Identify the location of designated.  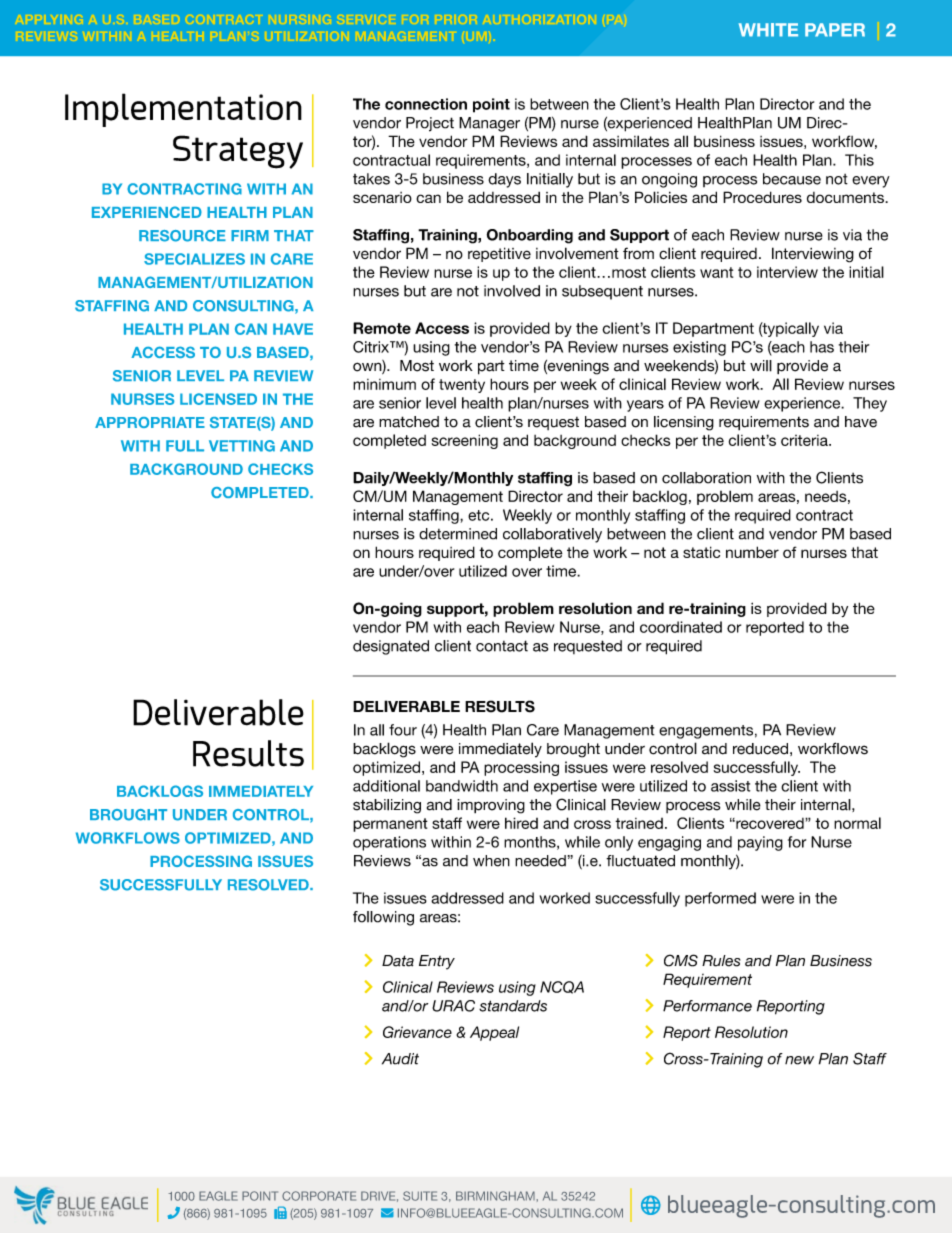
(391, 647).
